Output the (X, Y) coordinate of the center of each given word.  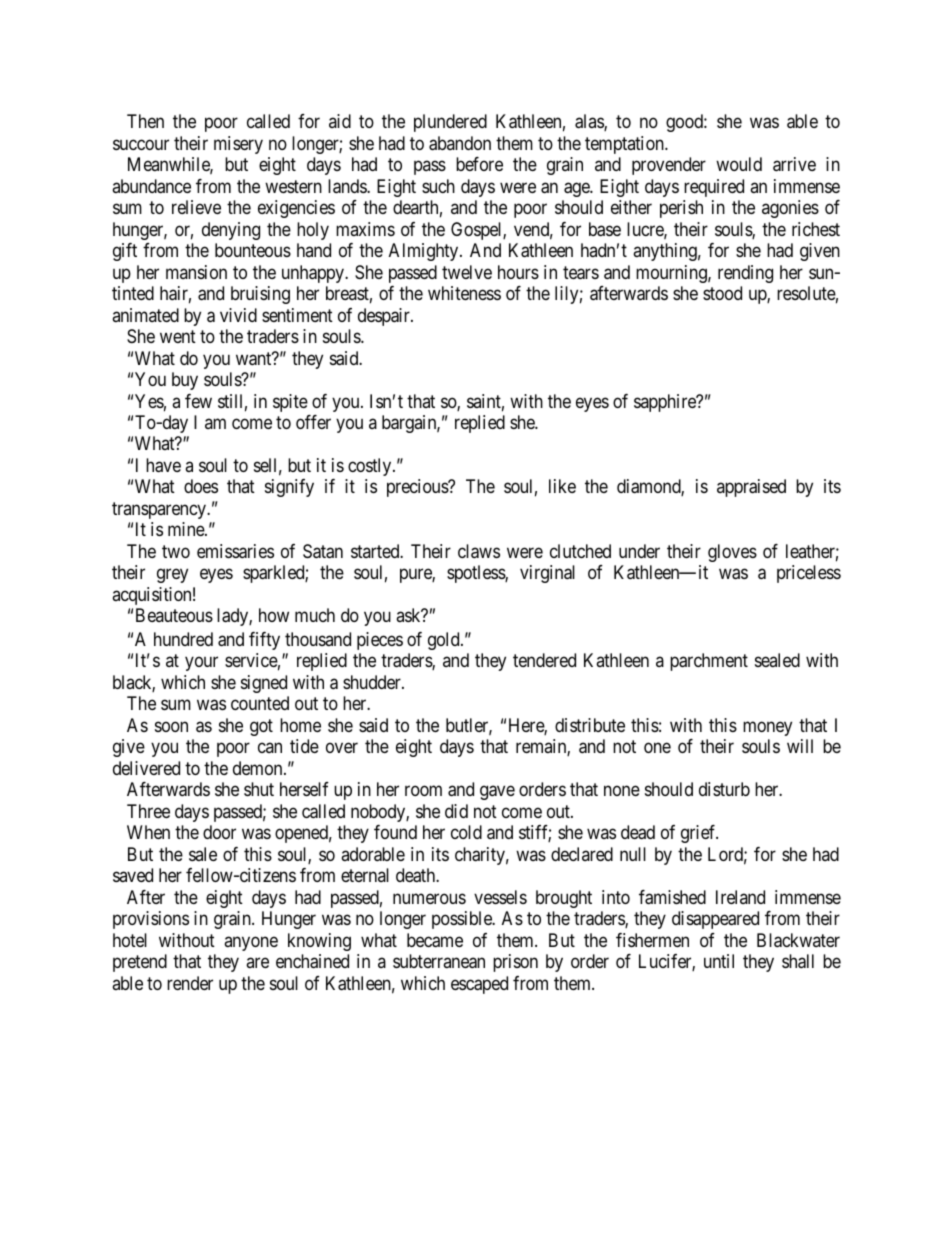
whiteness (464, 293)
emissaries (235, 551)
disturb (724, 789)
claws (479, 551)
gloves (732, 553)
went (178, 336)
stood (722, 293)
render (190, 983)
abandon (460, 143)
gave (497, 793)
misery (238, 145)
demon (259, 768)
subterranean (439, 961)
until (719, 961)
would (739, 164)
